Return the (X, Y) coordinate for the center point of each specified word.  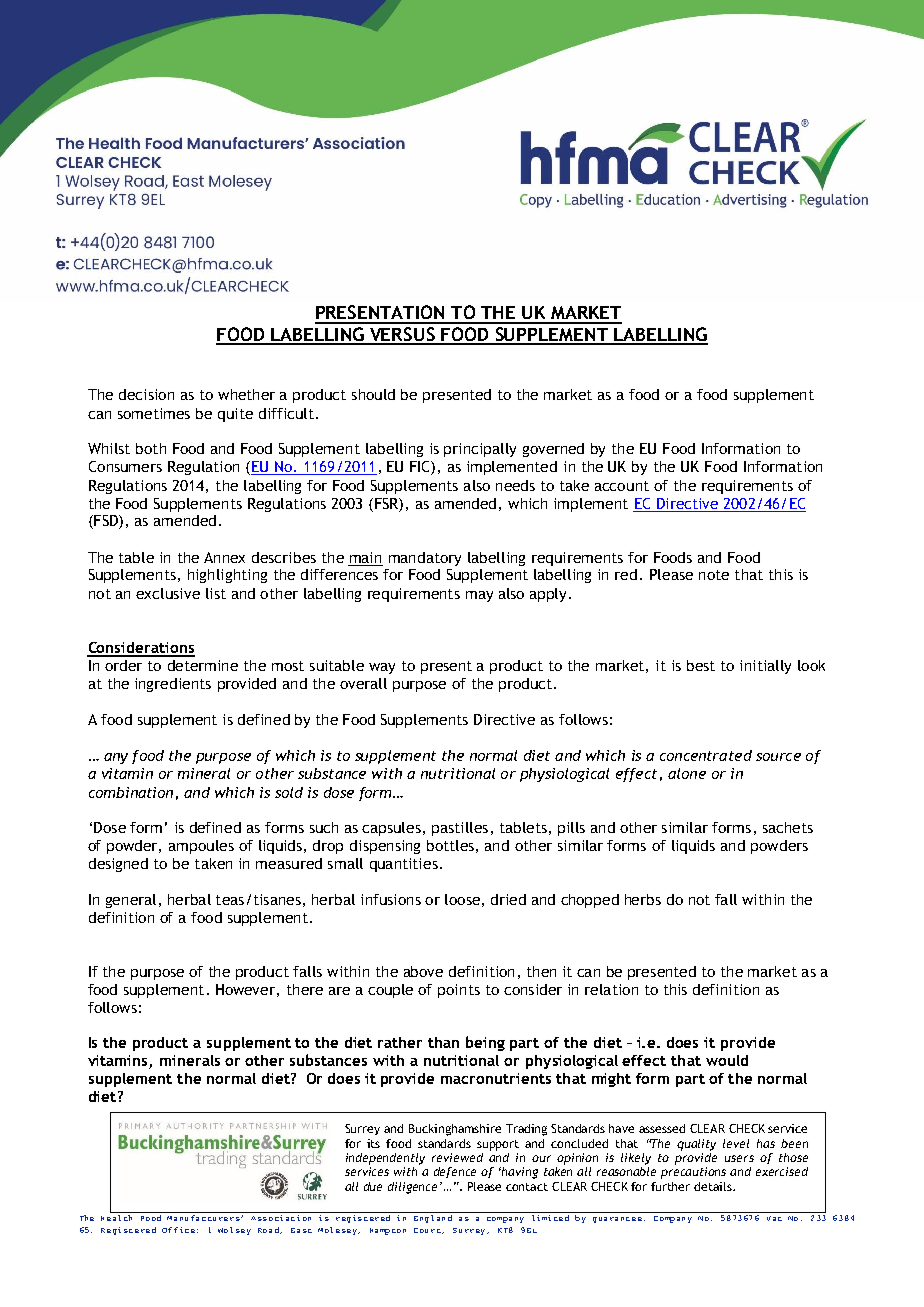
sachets (788, 827)
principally (480, 450)
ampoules (201, 847)
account (622, 486)
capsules (391, 829)
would (727, 1060)
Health (119, 1216)
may (479, 596)
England (434, 1217)
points (459, 991)
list (216, 593)
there (305, 989)
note (714, 575)
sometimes (154, 413)
